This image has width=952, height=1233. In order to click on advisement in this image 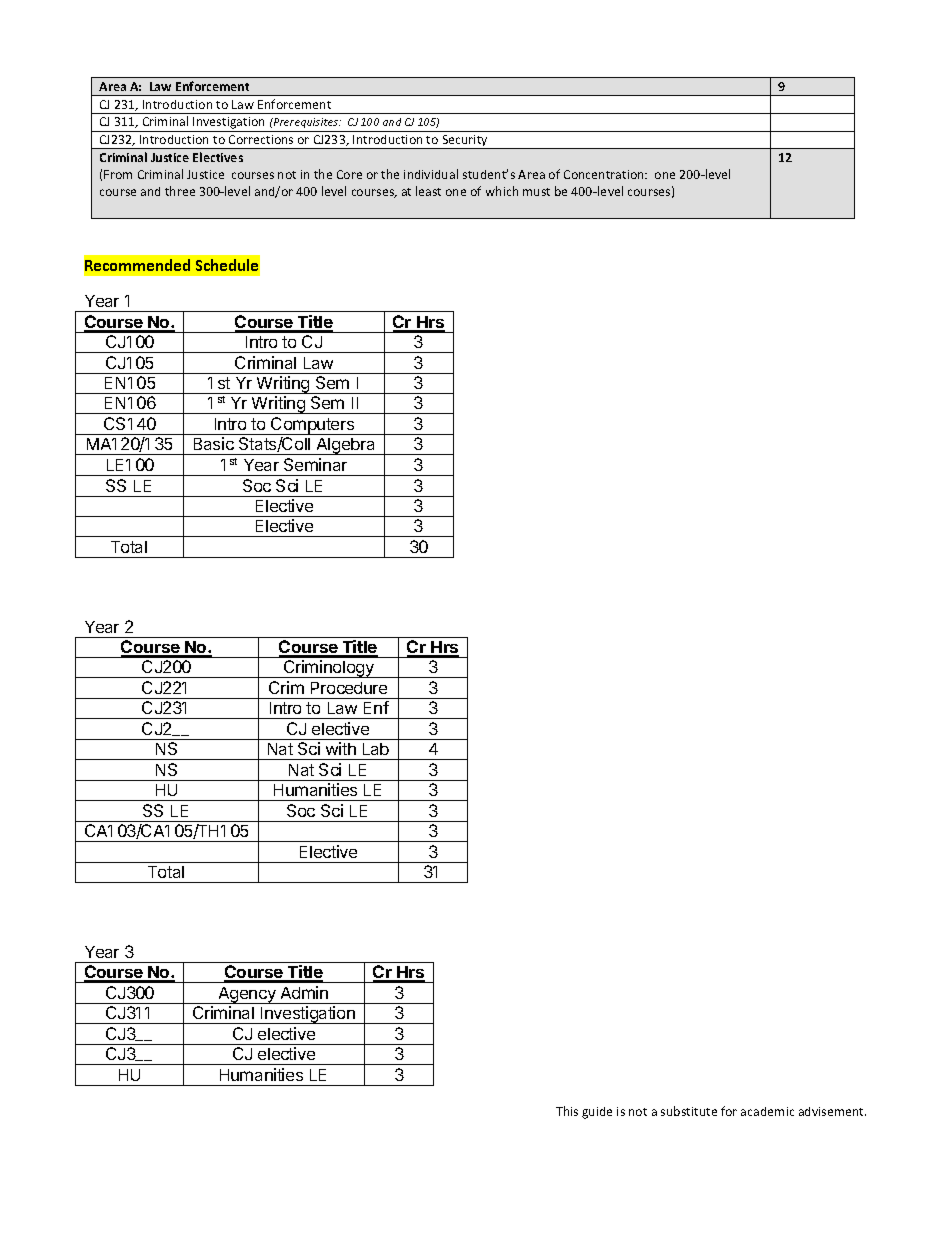, I will do `click(832, 1111)`.
